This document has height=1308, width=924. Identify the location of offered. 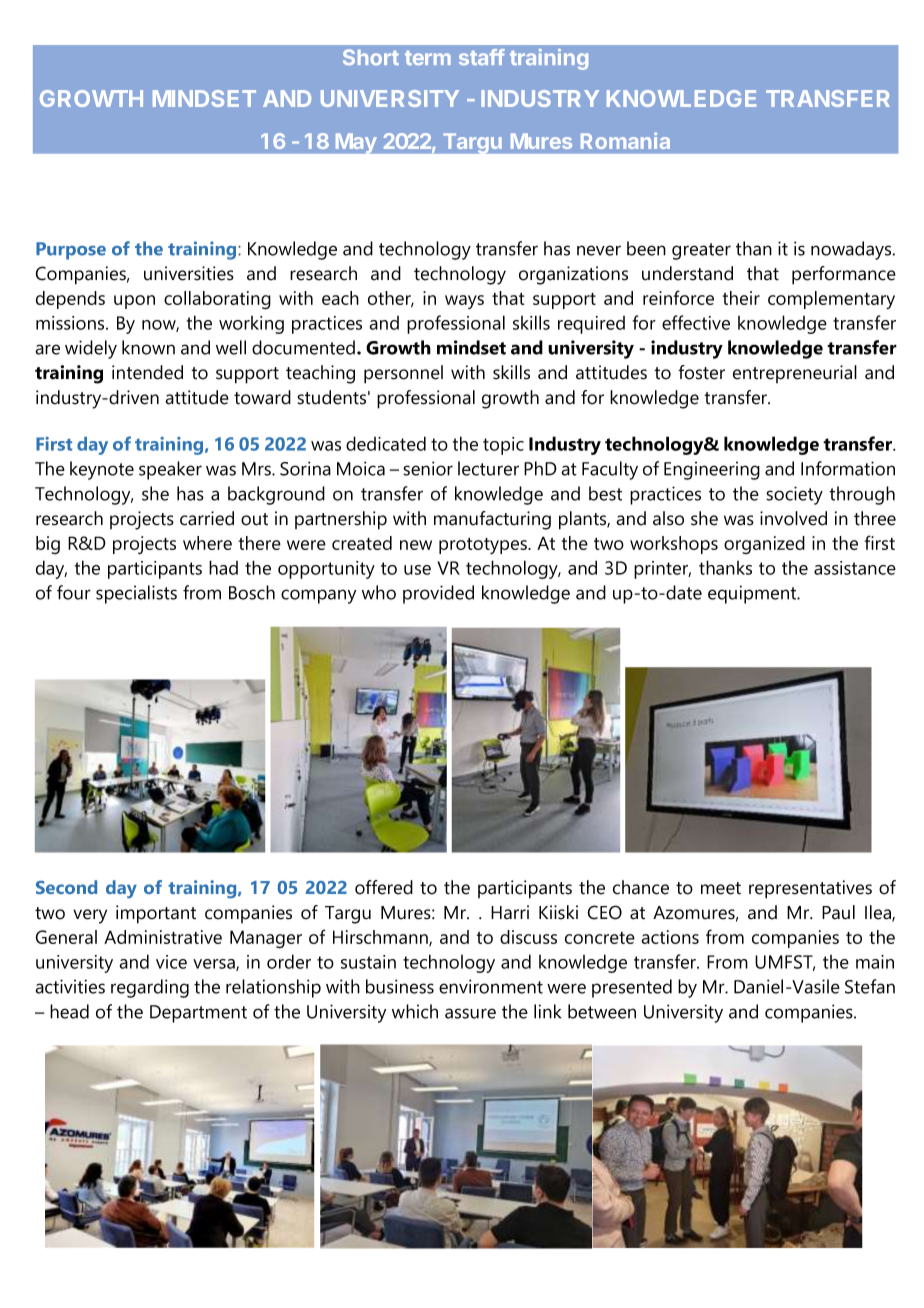
(384, 887).
